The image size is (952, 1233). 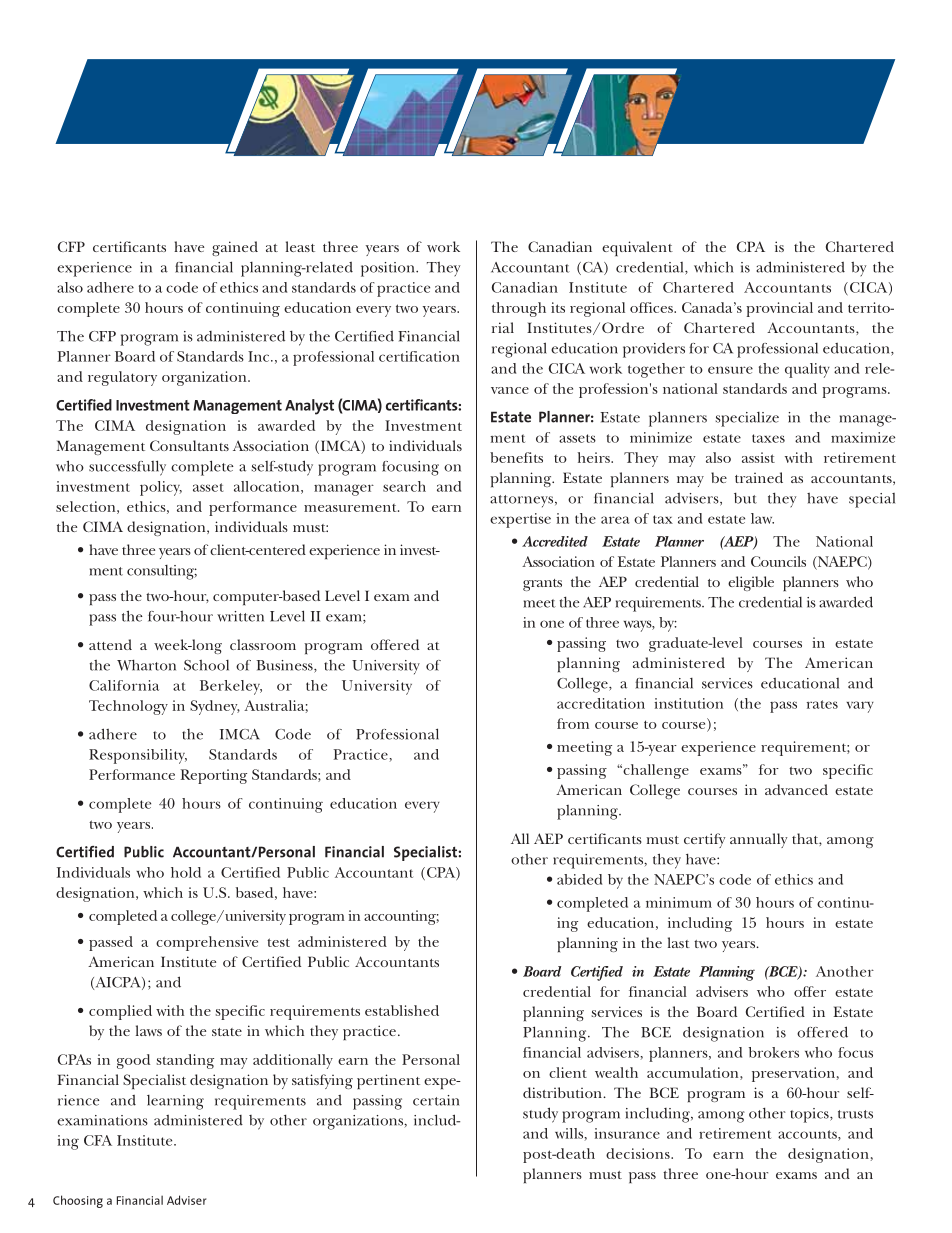 I want to click on topics, so click(x=810, y=1115).
